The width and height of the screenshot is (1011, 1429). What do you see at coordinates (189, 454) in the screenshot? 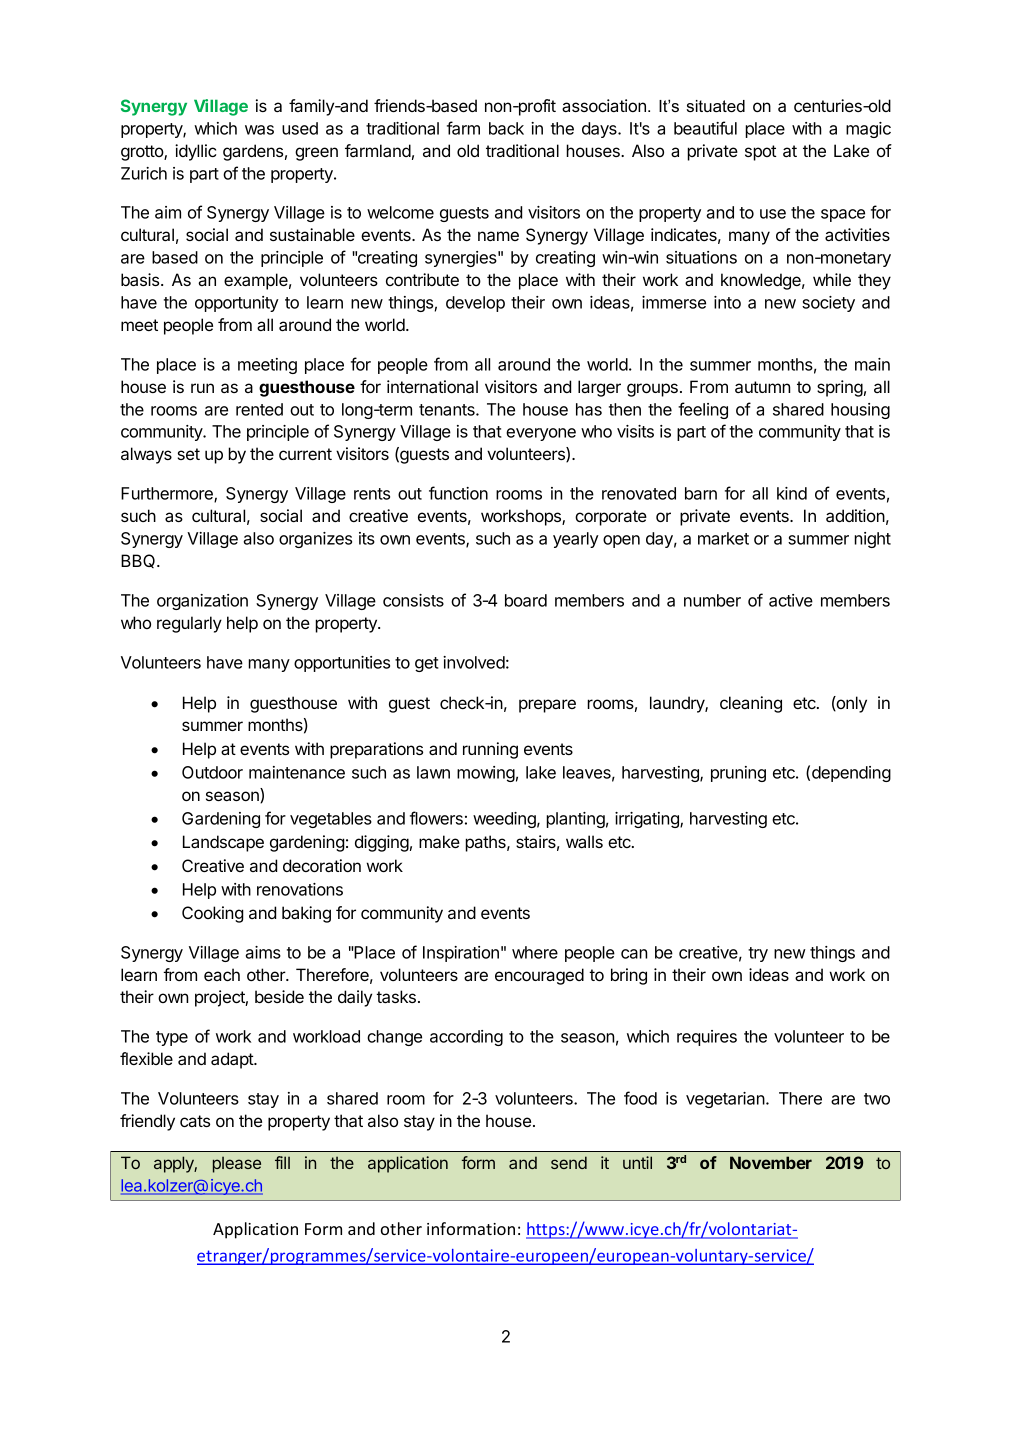
I see `set` at bounding box center [189, 454].
